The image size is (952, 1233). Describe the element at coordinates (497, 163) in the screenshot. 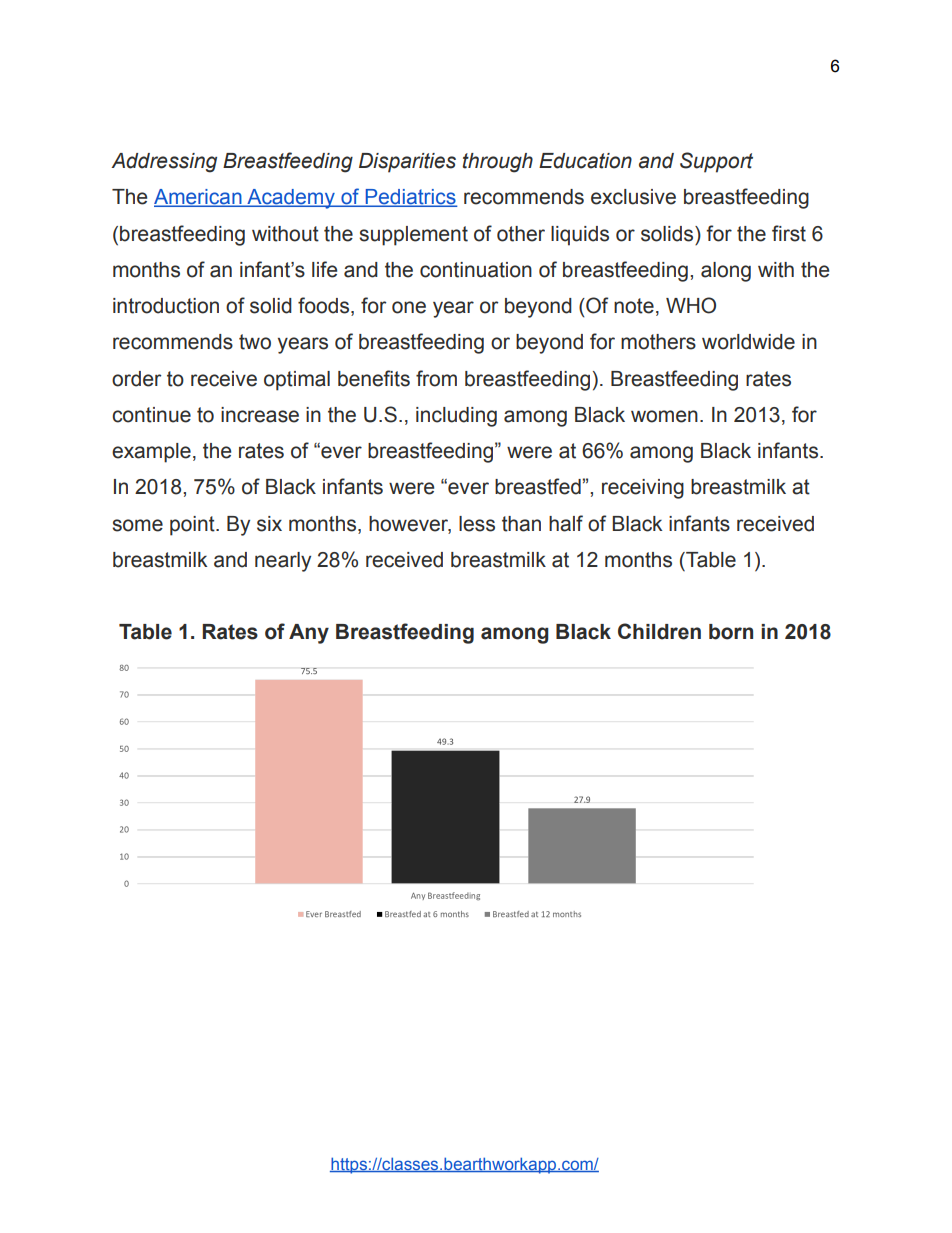

I see `through` at that location.
